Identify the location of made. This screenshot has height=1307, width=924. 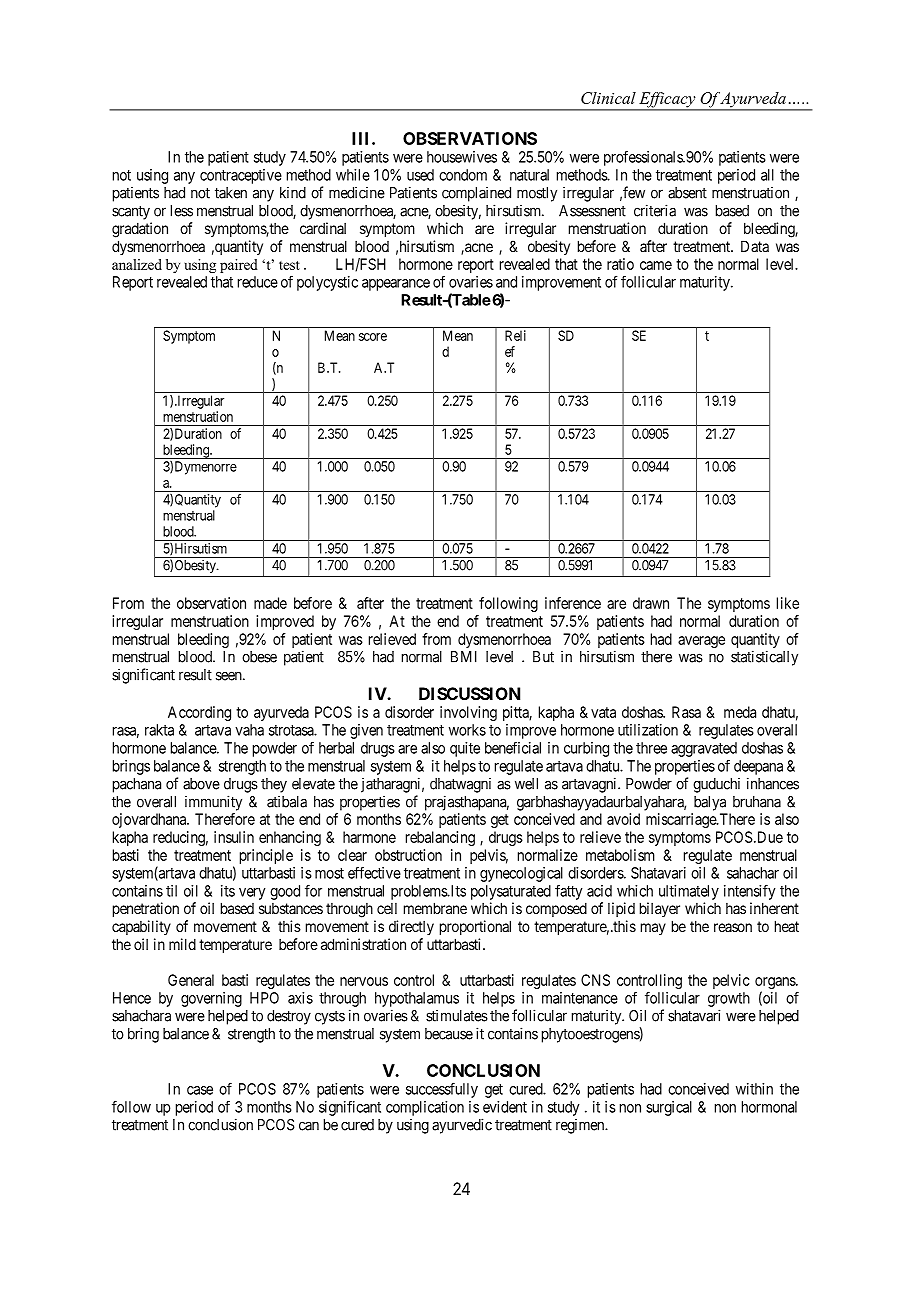
(270, 603).
